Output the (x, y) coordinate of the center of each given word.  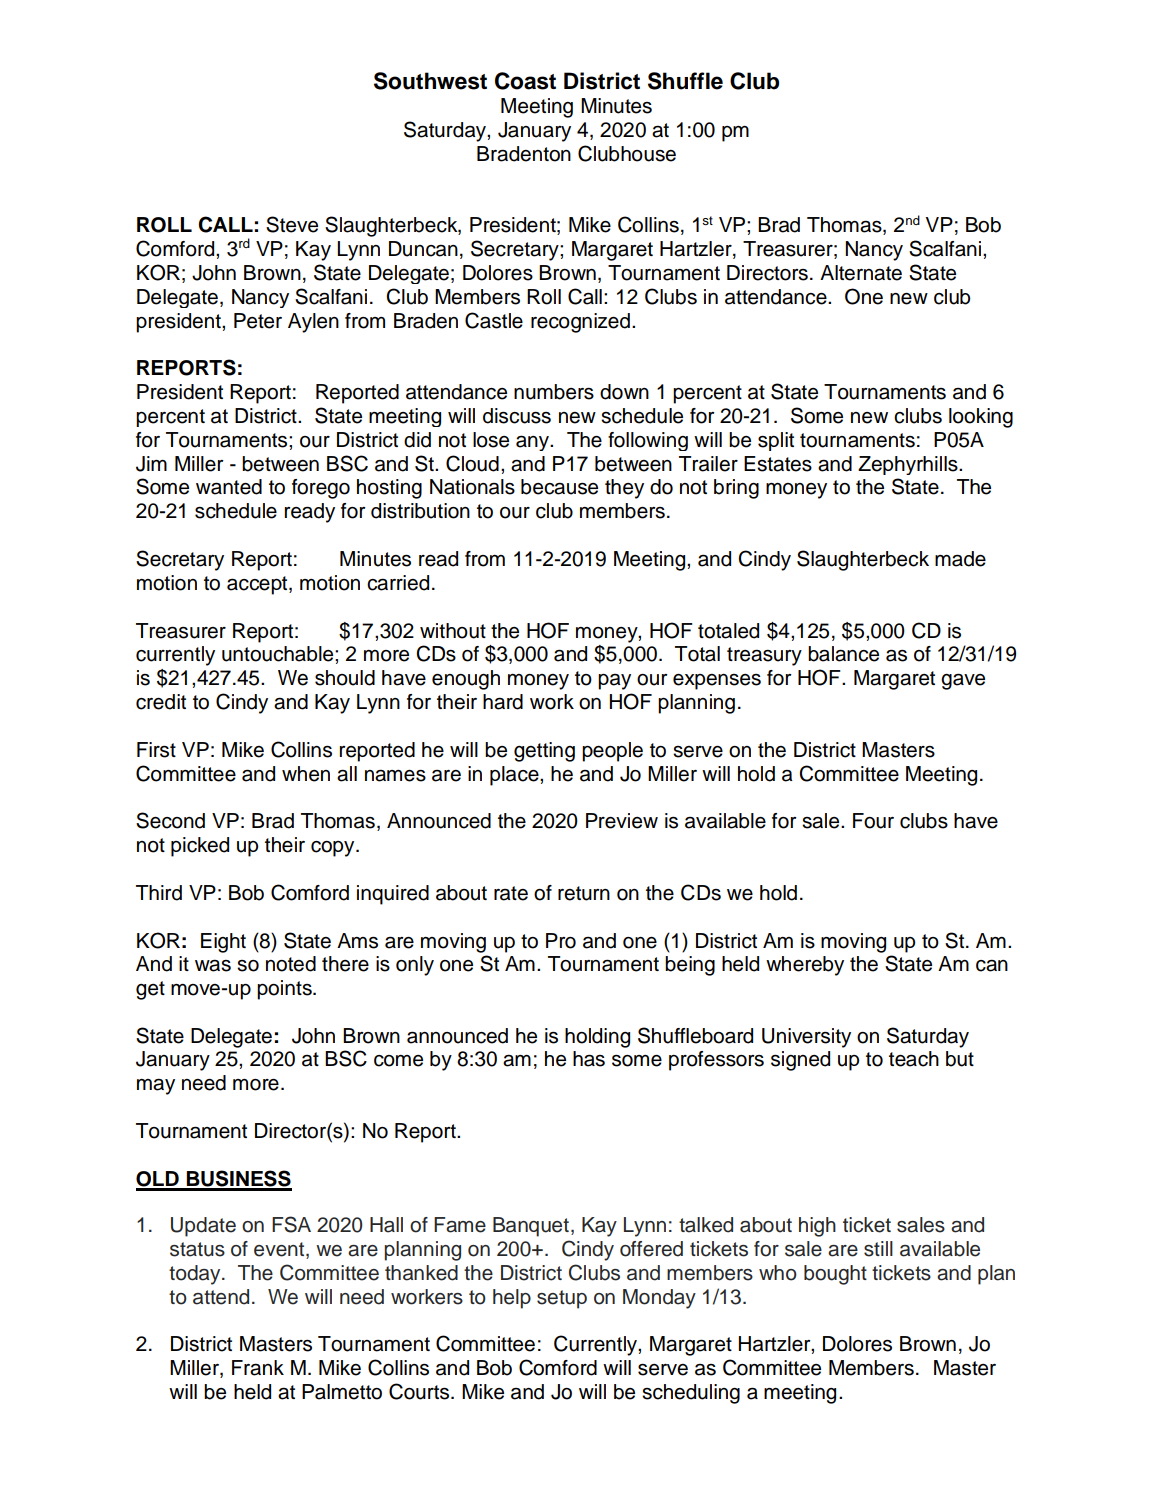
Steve (292, 224)
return (584, 893)
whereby (805, 966)
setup (562, 1299)
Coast (525, 81)
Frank (258, 1368)
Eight (223, 943)
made (960, 559)
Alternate (861, 273)
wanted (229, 487)
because (559, 487)
